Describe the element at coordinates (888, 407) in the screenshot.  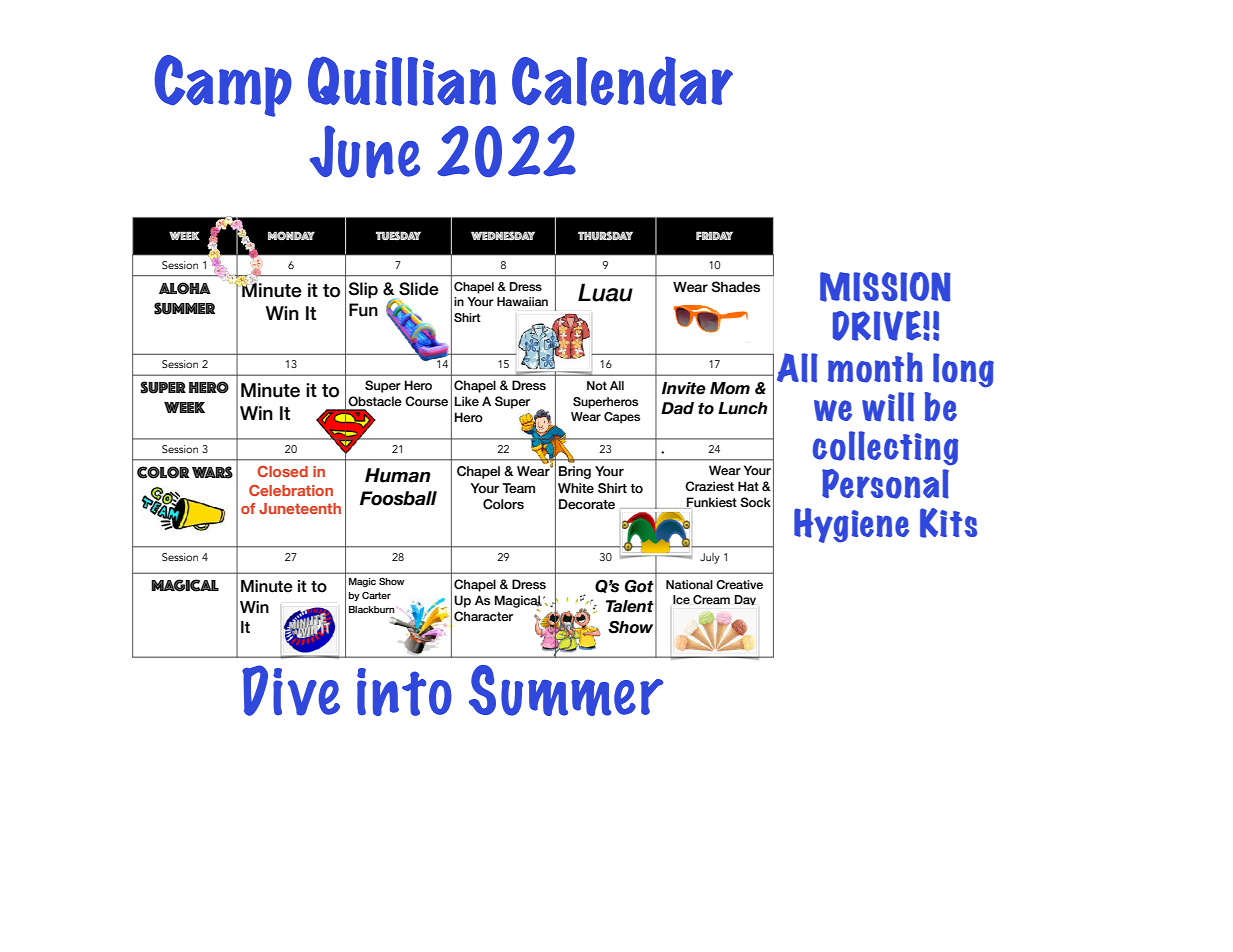
I see `will` at that location.
